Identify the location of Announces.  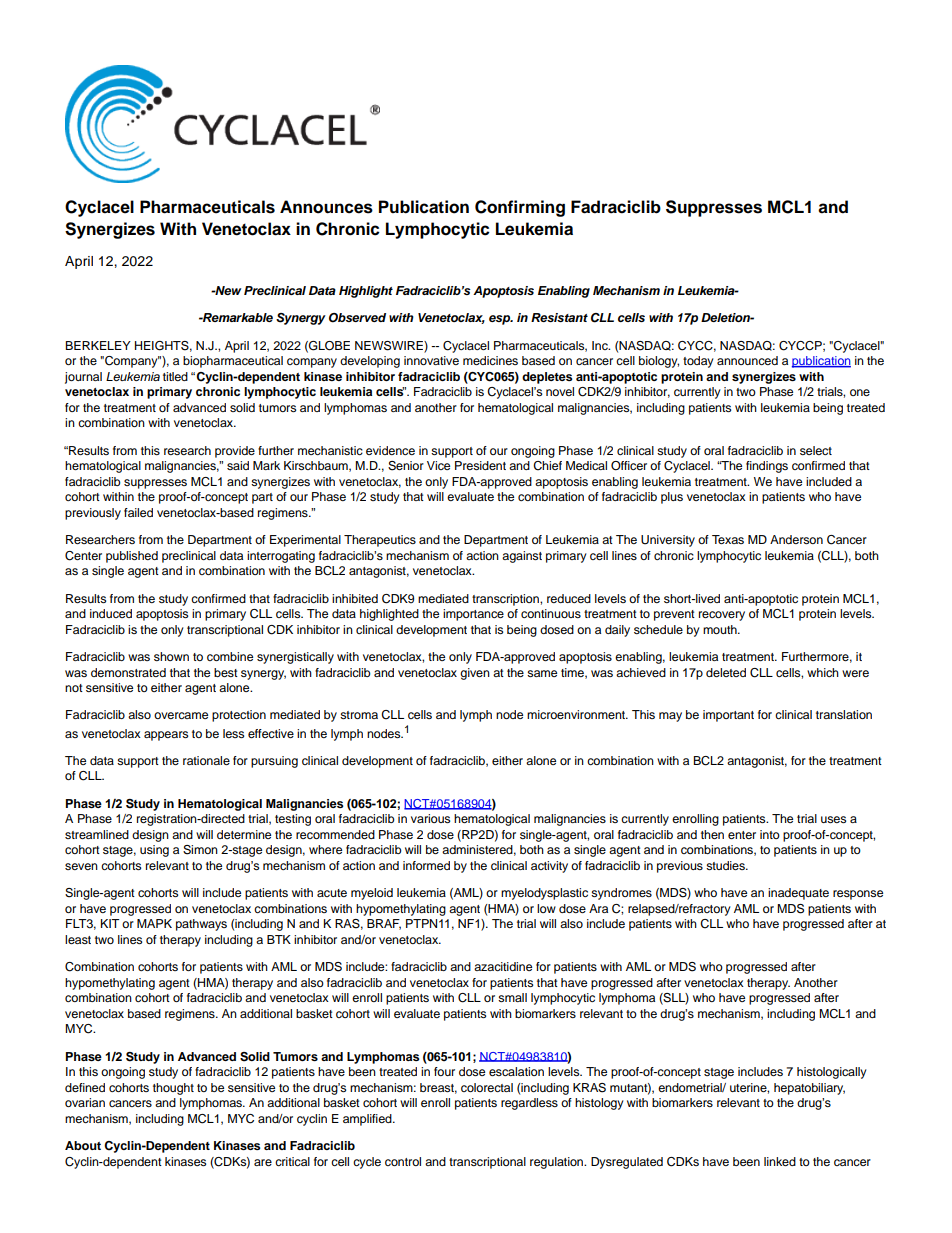
(326, 207).
